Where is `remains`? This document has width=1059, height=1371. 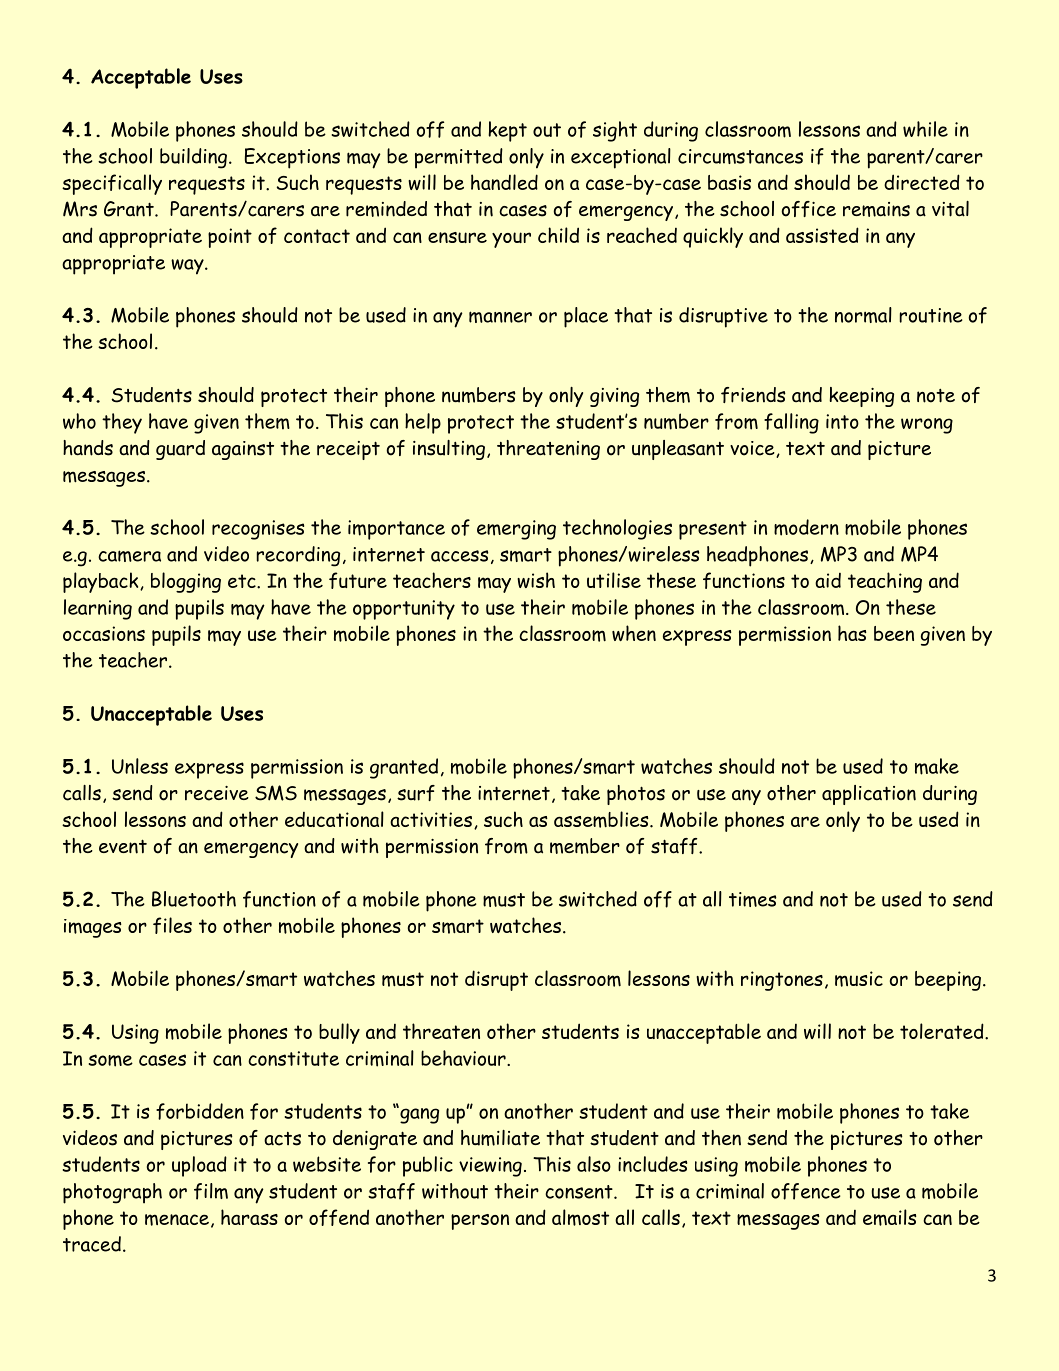
remains is located at coordinates (876, 209).
